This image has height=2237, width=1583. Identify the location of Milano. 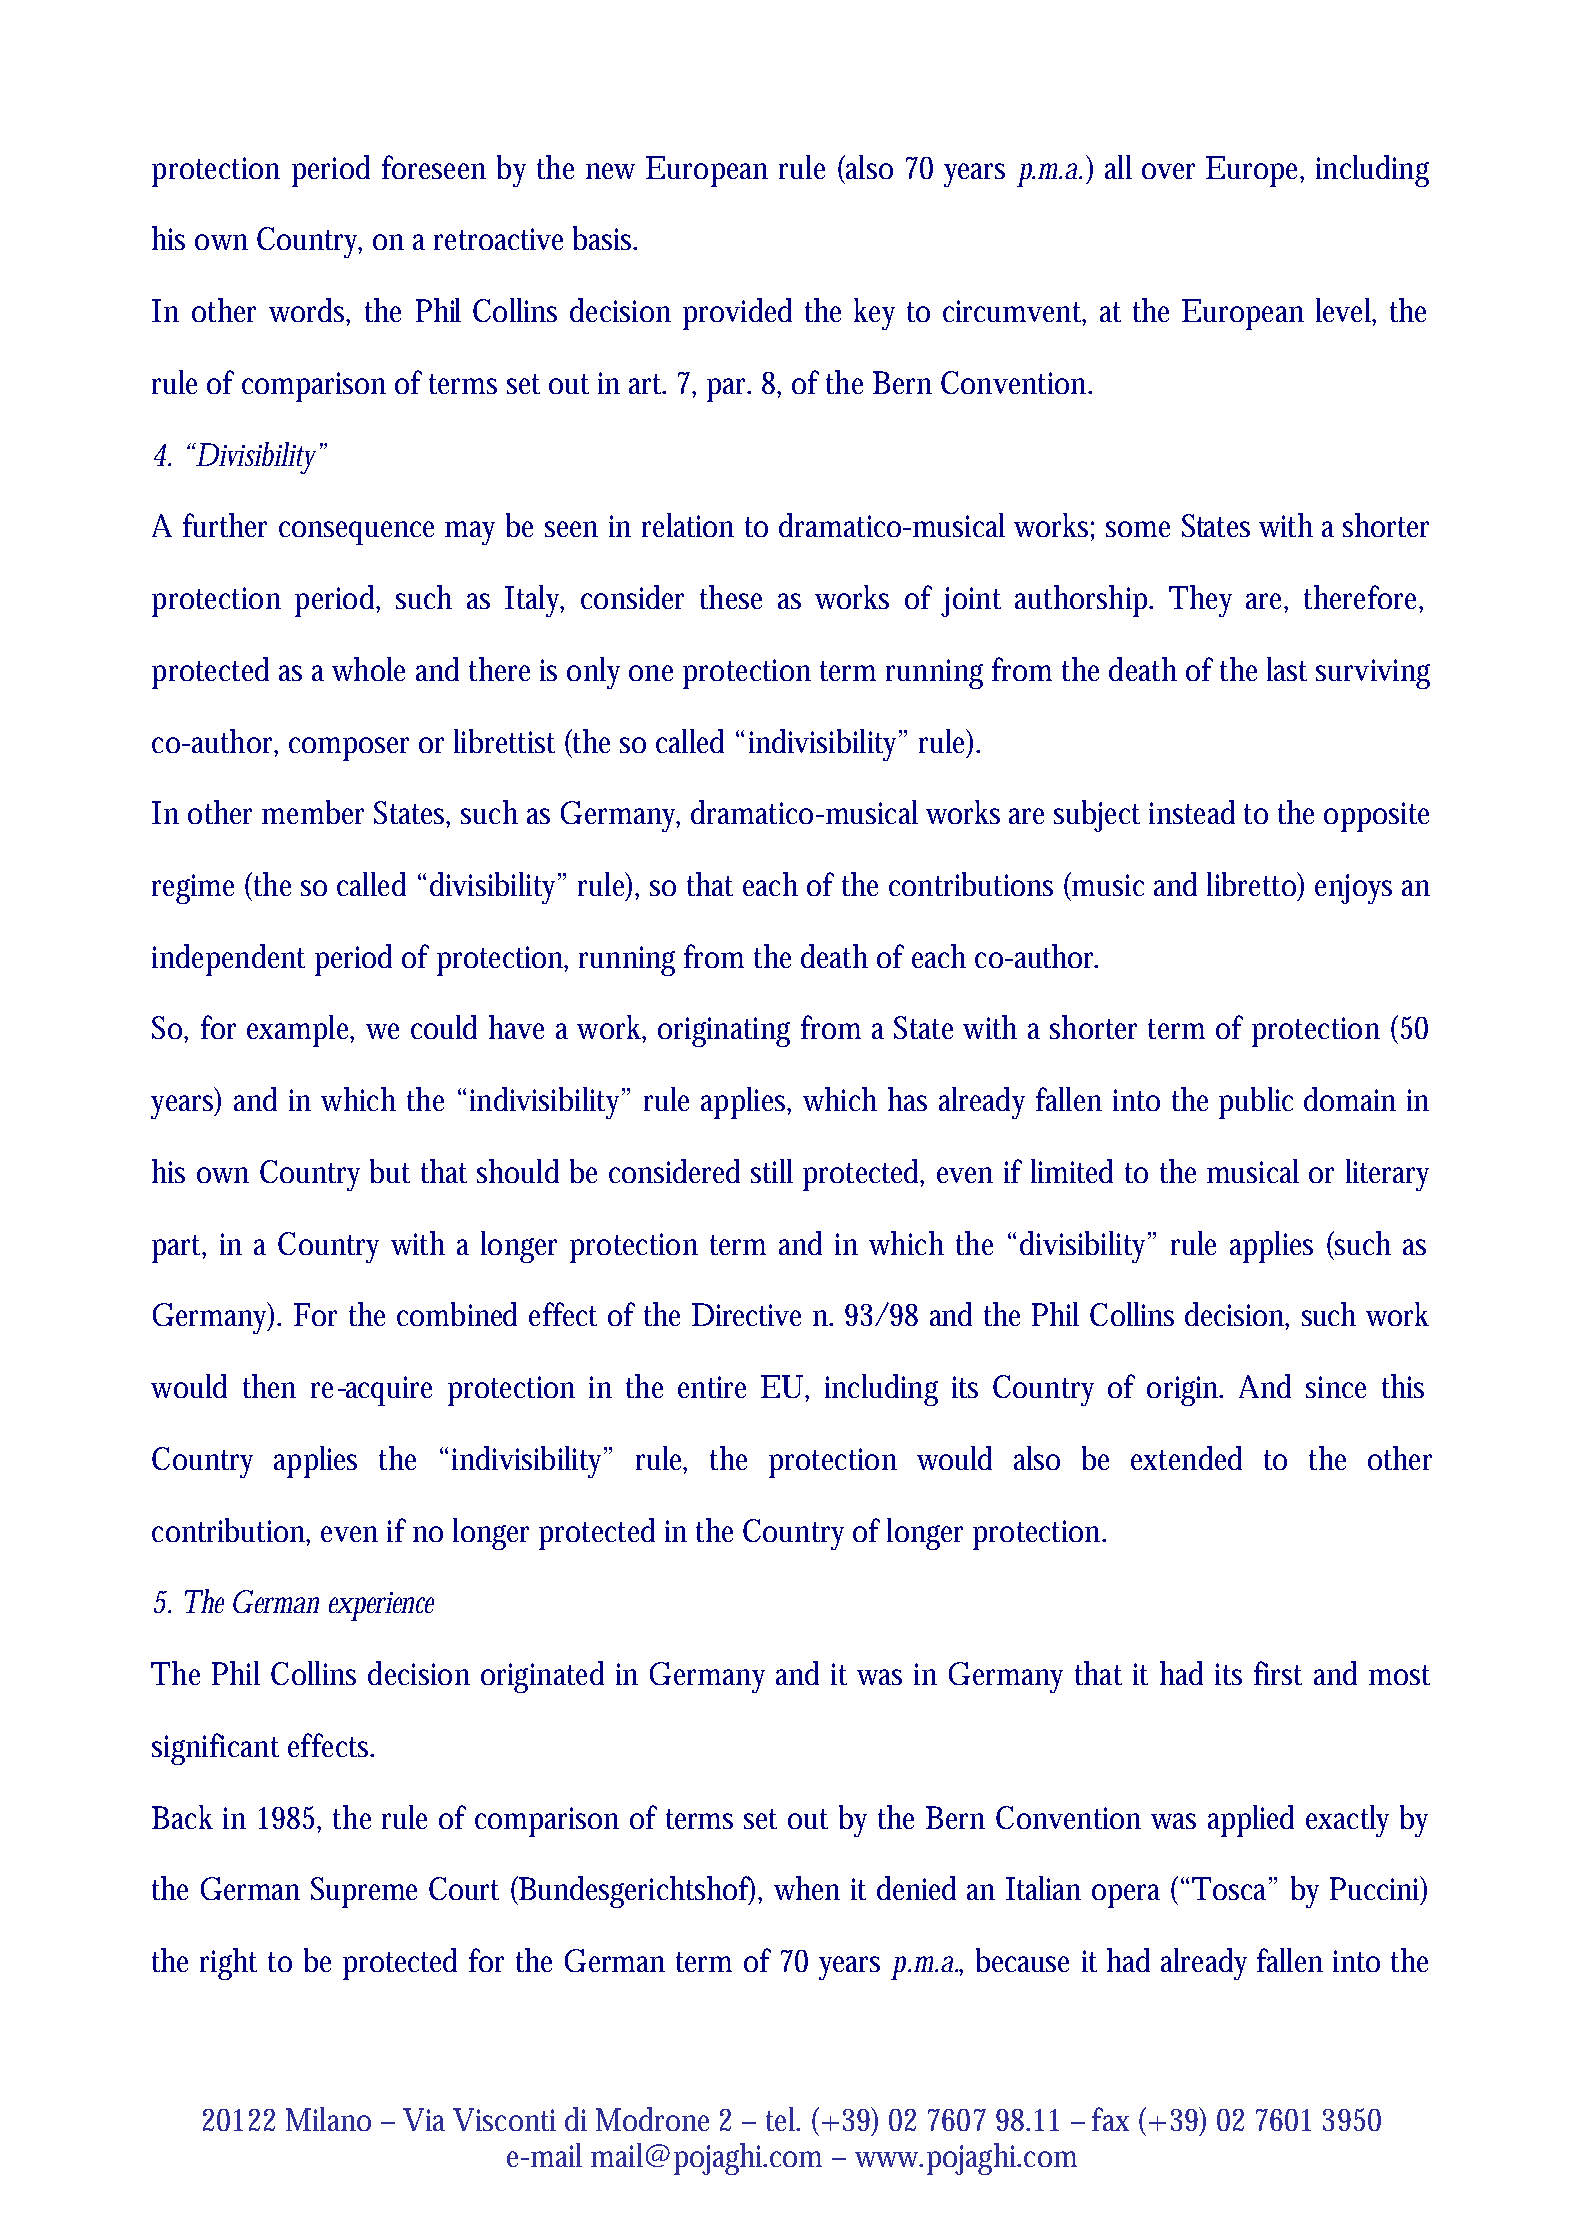
(328, 2119).
